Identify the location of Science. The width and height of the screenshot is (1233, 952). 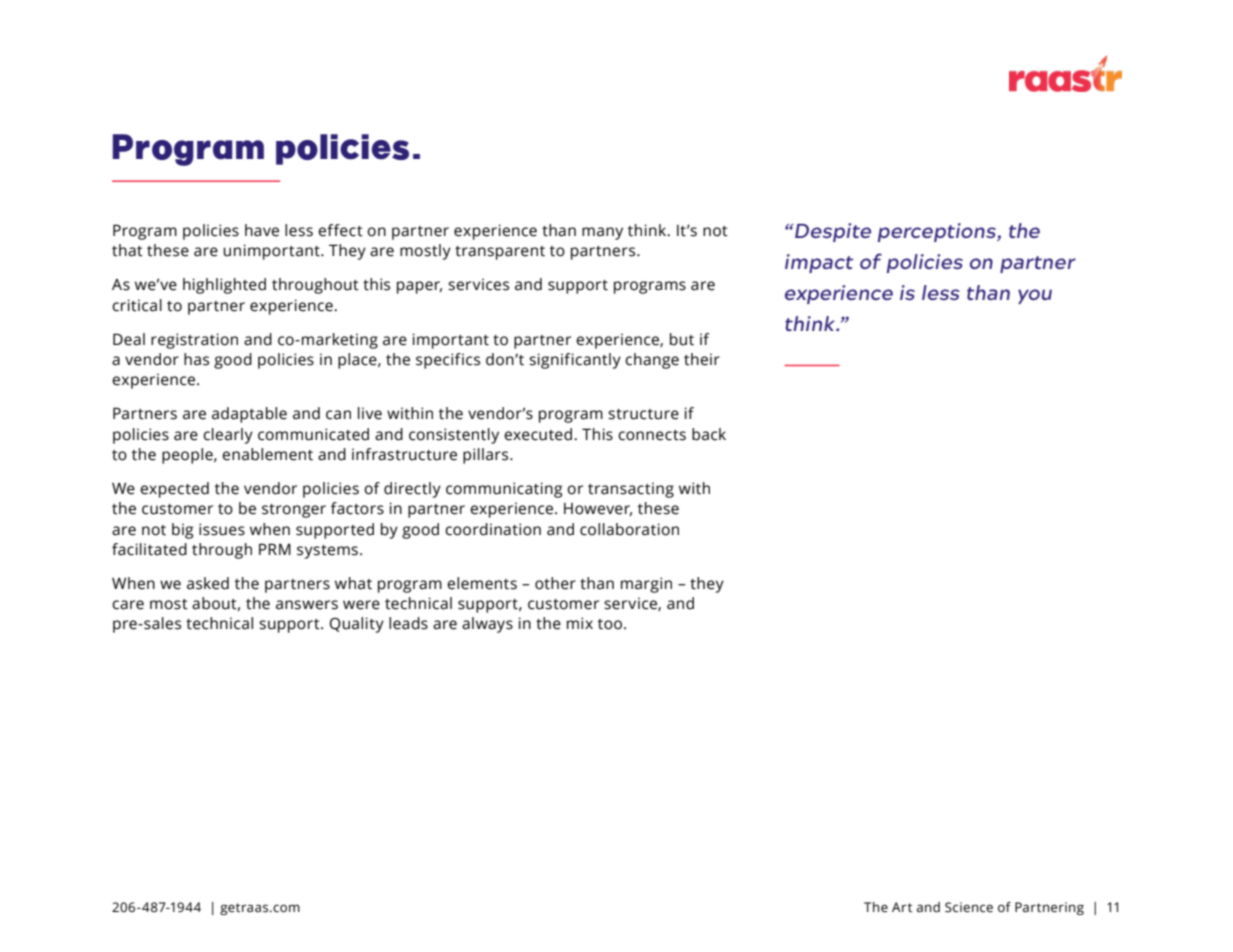
(969, 907).
